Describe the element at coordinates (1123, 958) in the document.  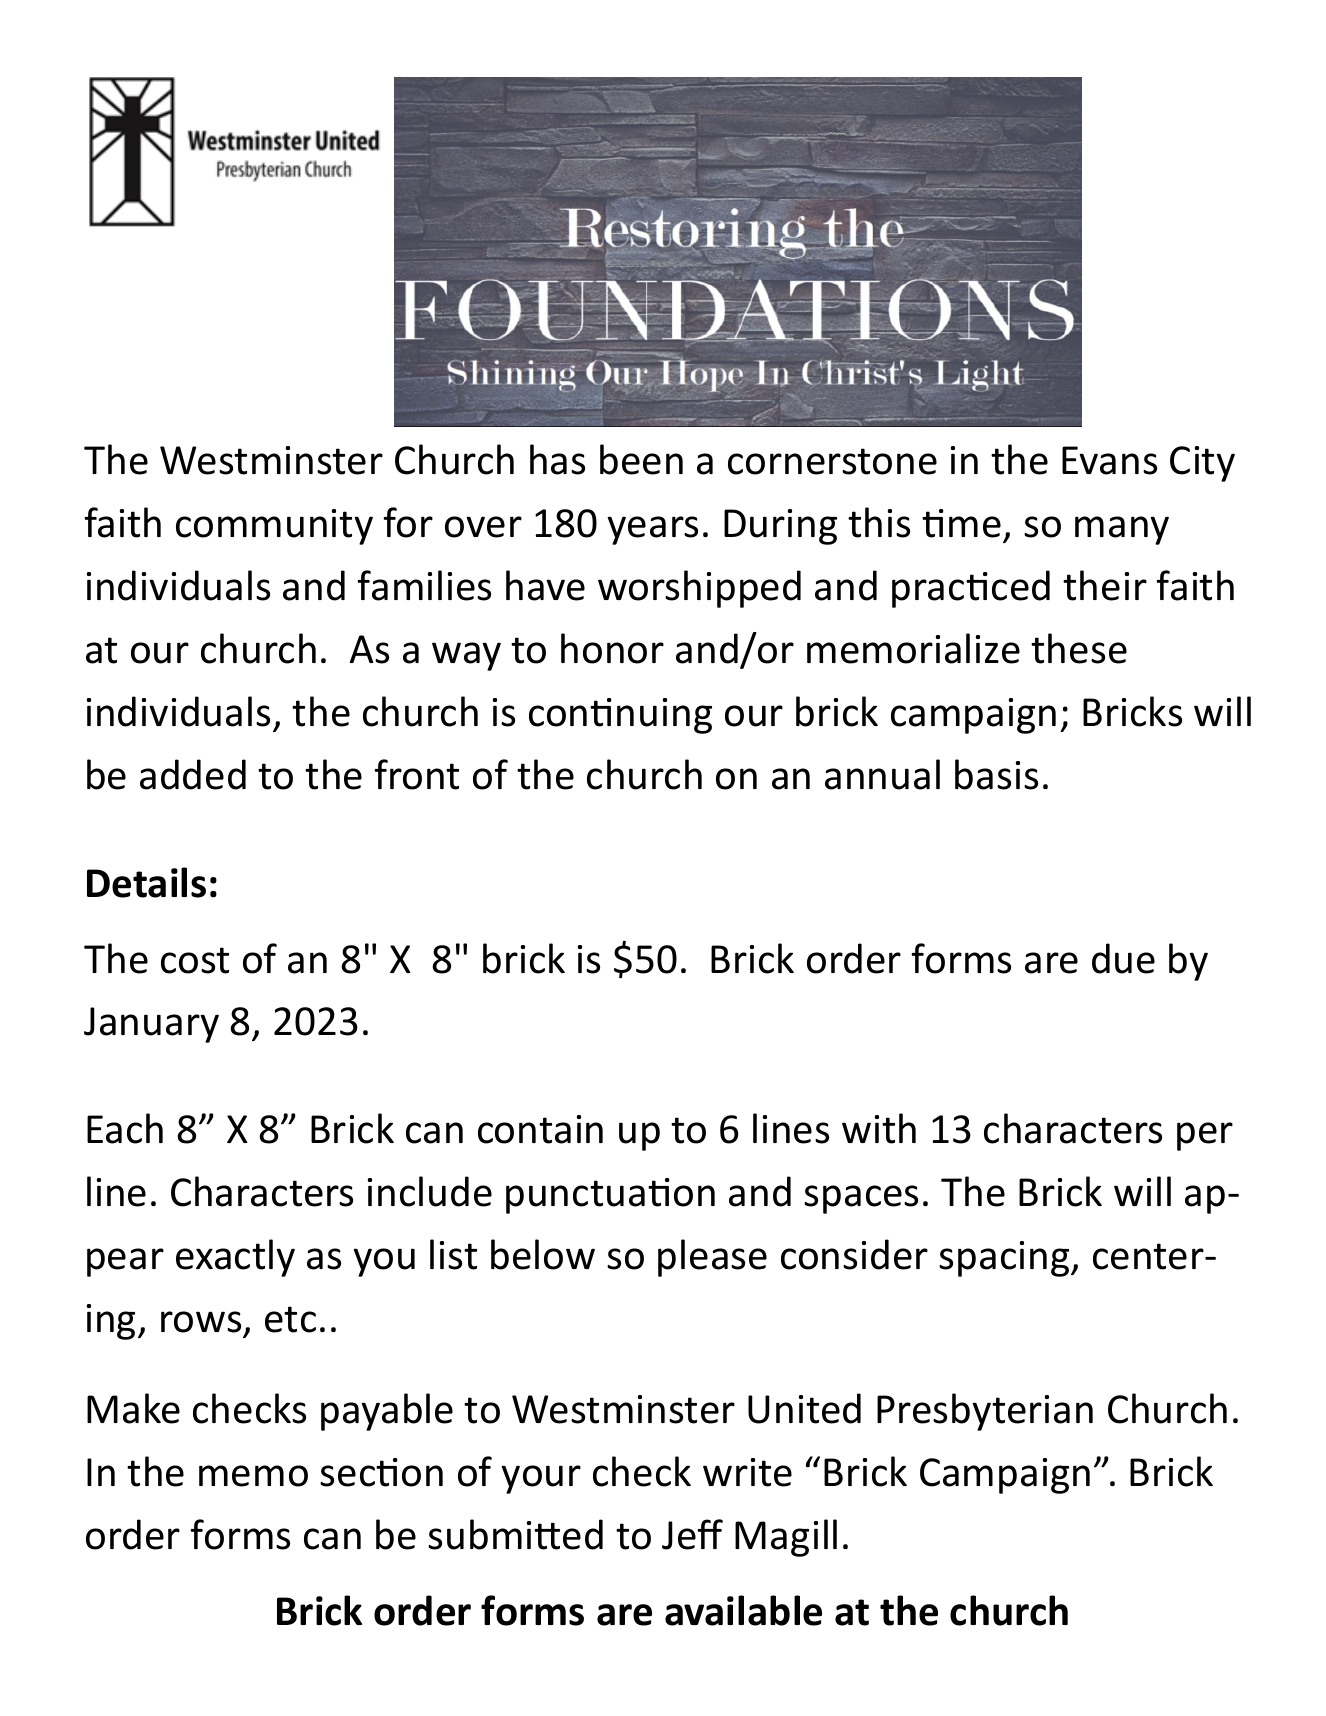
I see `due` at that location.
